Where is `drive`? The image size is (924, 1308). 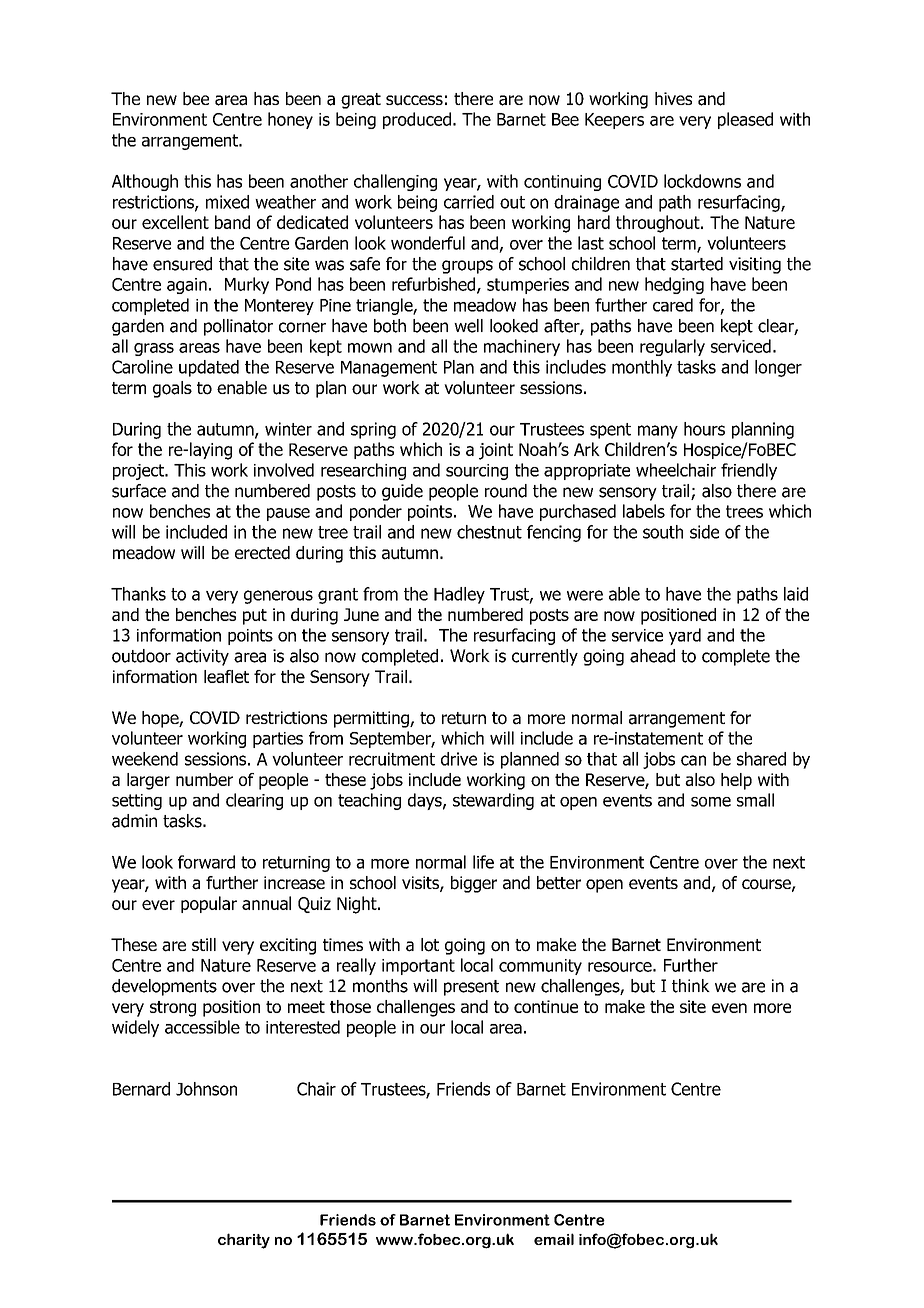 drive is located at coordinates (459, 759).
